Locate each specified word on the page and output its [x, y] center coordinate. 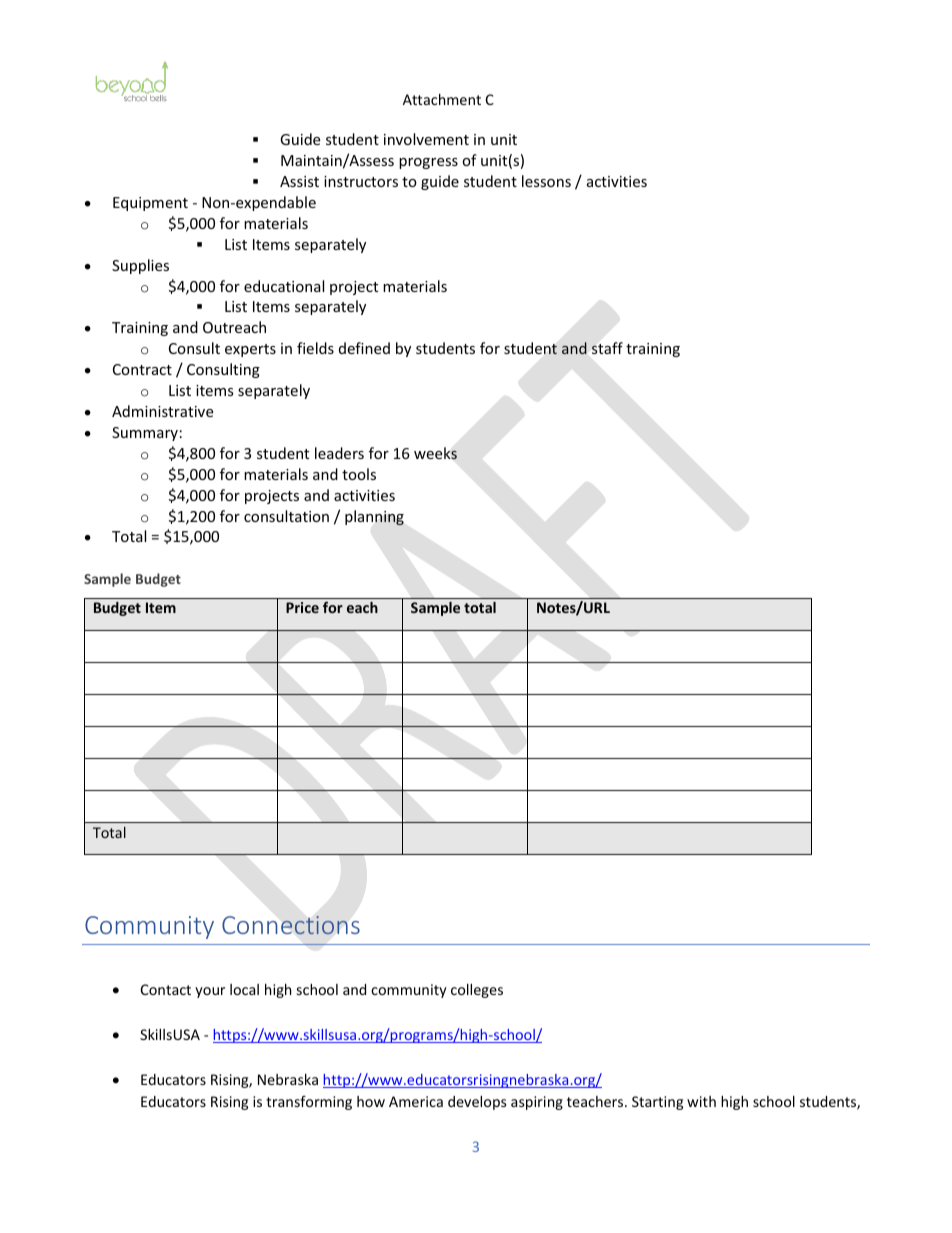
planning [374, 517]
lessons [546, 181]
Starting [657, 1103]
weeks [435, 453]
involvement [426, 139]
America [416, 1101]
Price [302, 607]
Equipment [150, 204]
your [210, 992]
